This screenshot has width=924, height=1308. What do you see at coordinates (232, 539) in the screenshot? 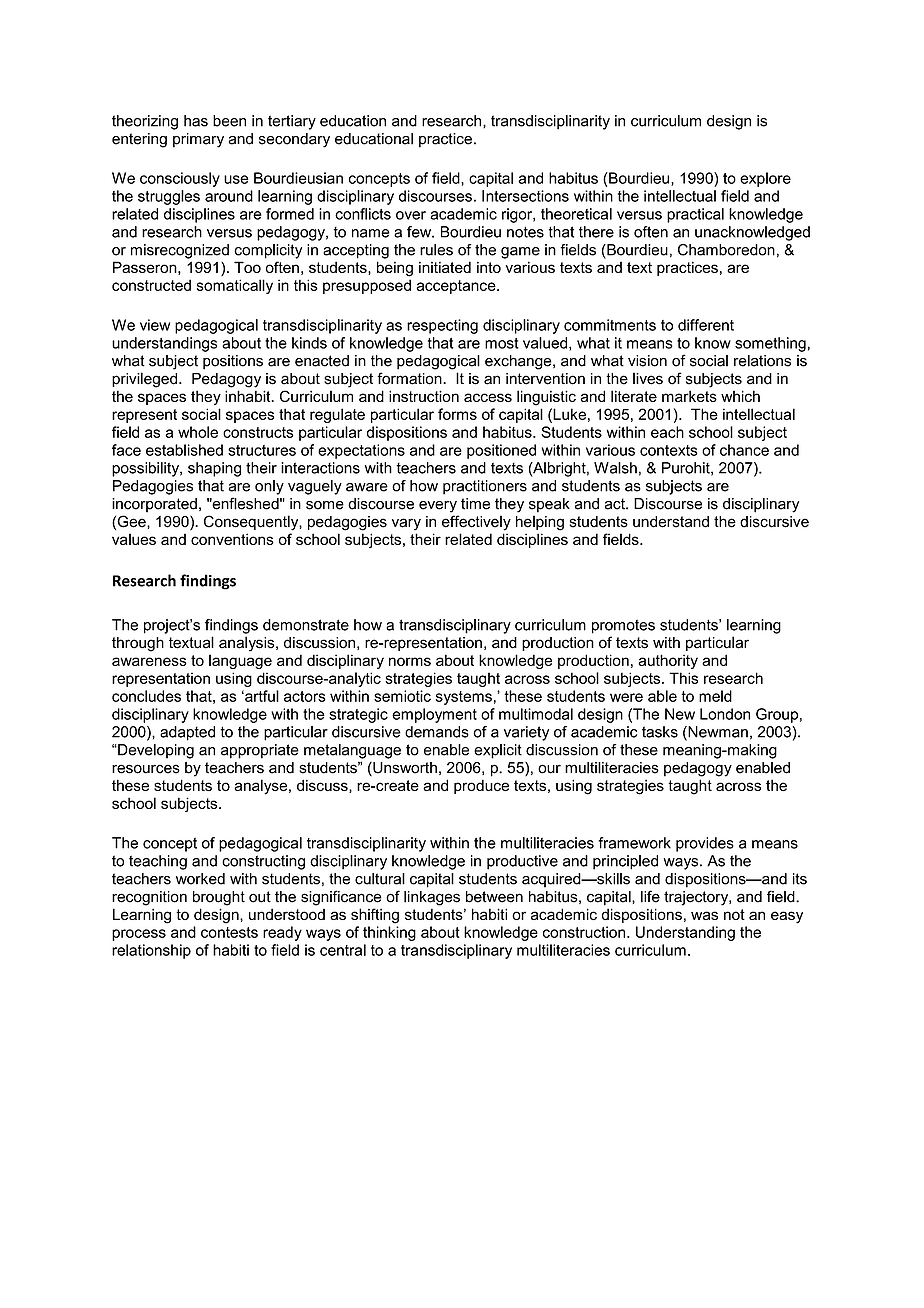
I see `conventions` at bounding box center [232, 539].
